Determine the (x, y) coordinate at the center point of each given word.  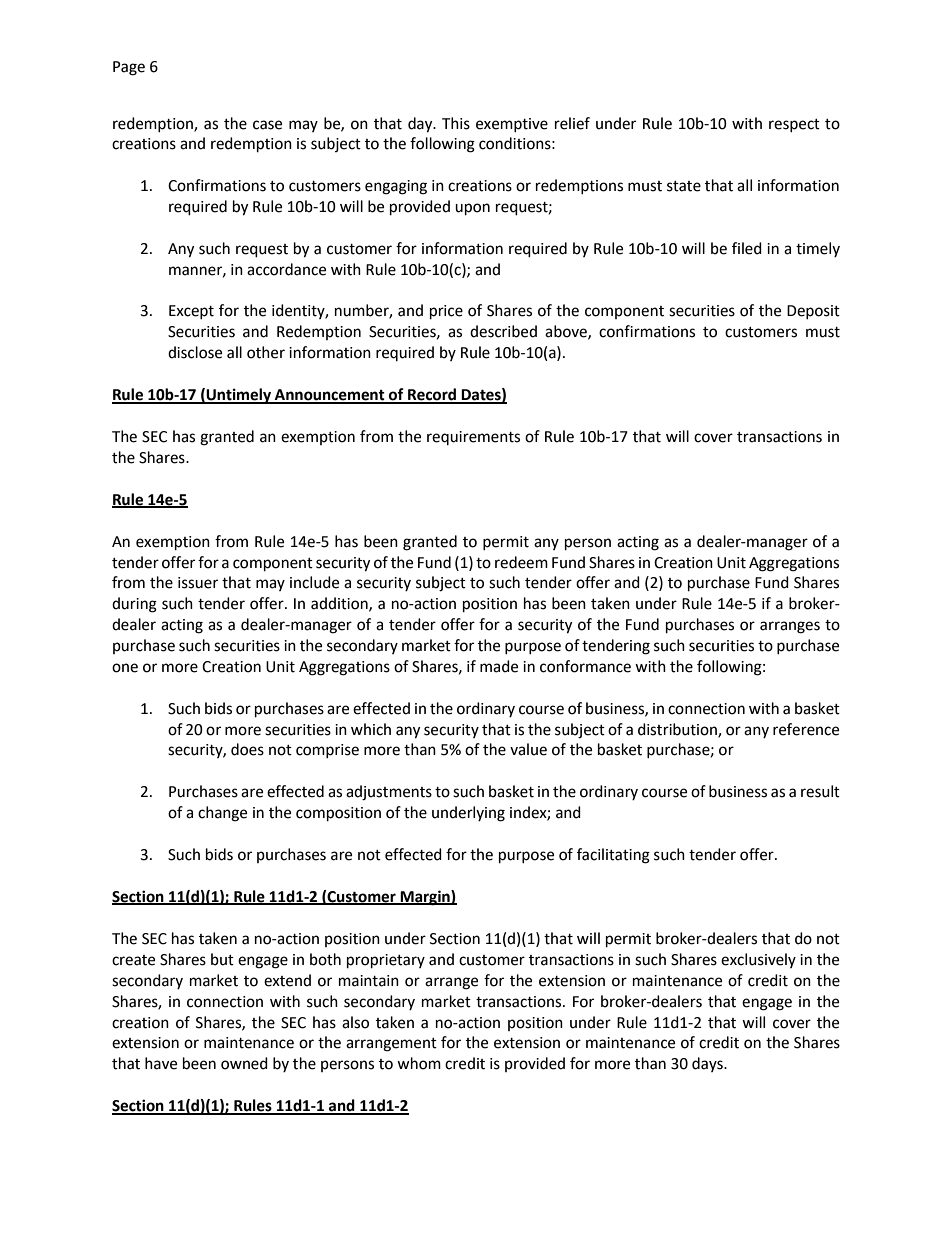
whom (419, 1063)
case (267, 125)
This (456, 123)
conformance (585, 666)
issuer (198, 583)
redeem (521, 562)
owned (244, 1063)
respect (794, 125)
